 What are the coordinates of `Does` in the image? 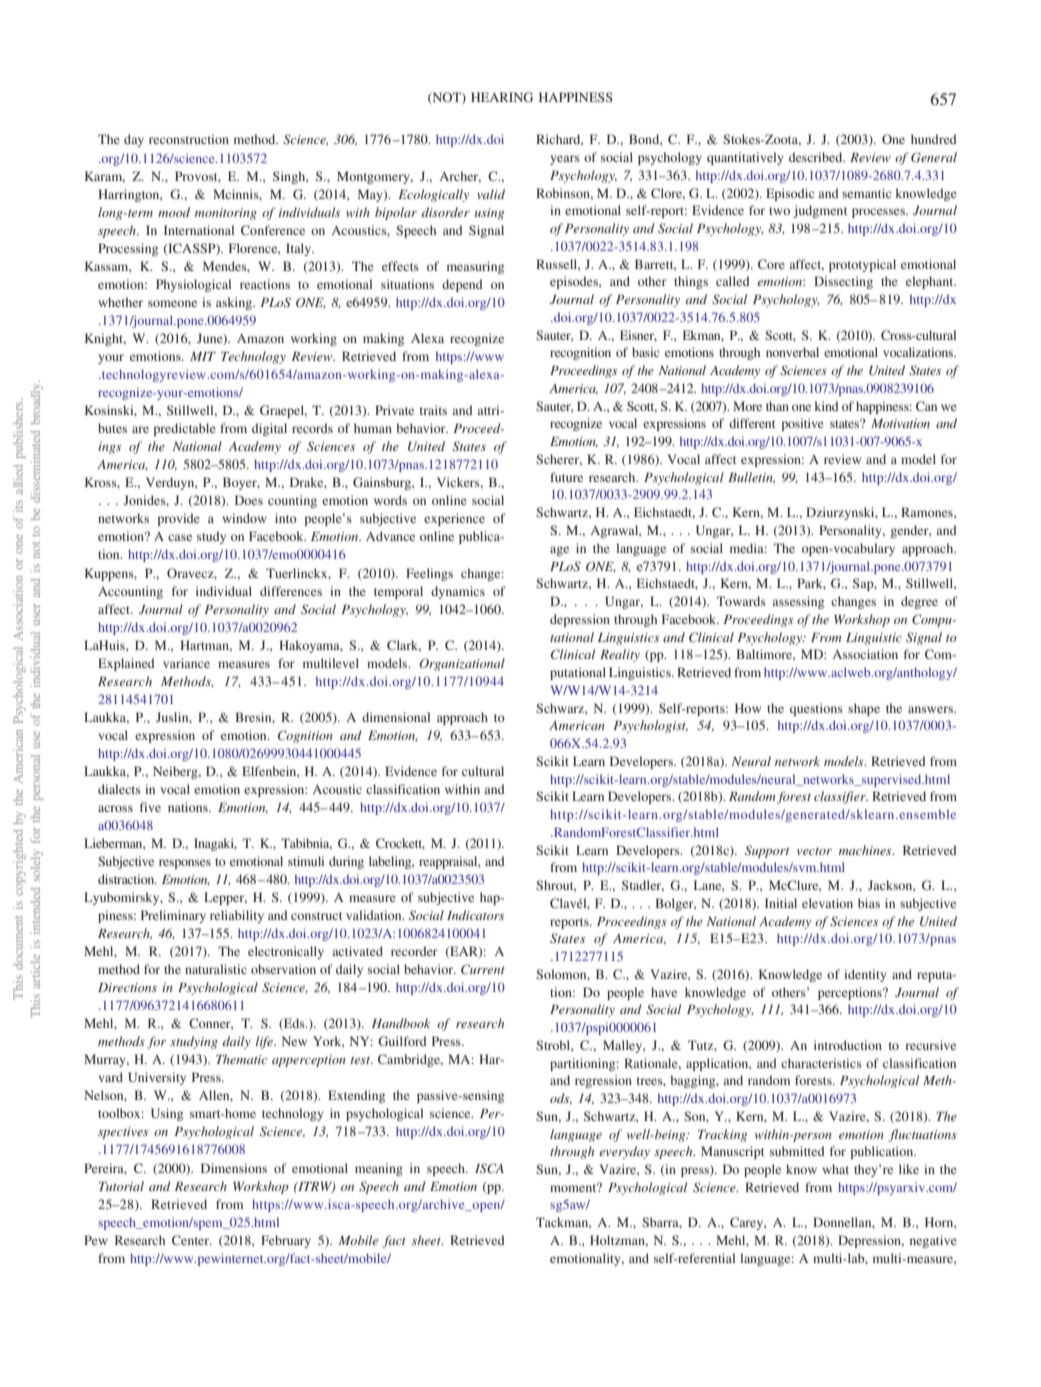 It's located at (249, 500).
